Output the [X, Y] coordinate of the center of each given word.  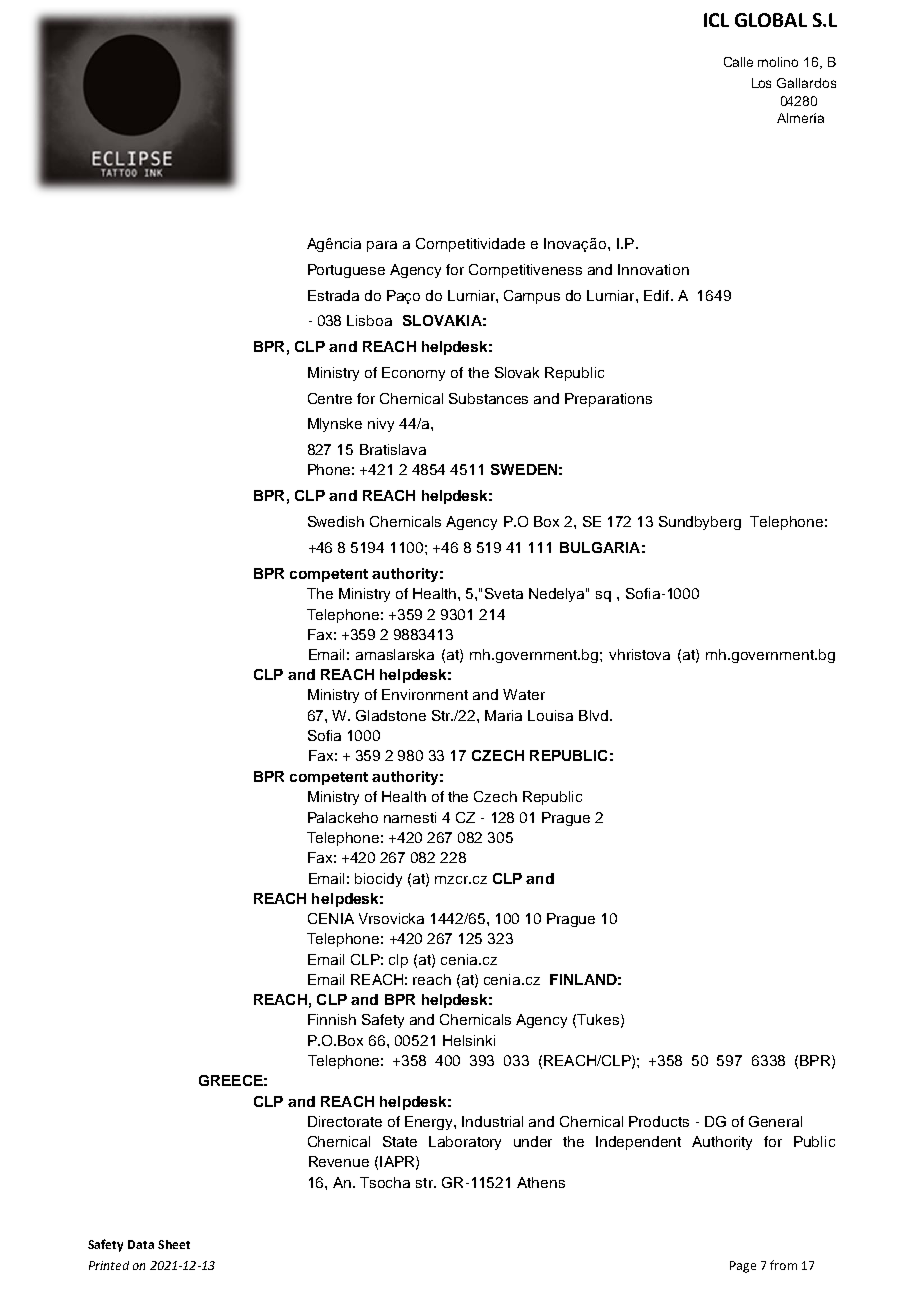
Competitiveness [525, 271]
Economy [413, 374]
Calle [738, 62]
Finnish [332, 1019]
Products [659, 1121]
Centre [330, 398]
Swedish [336, 521]
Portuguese [346, 271]
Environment [425, 694]
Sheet [174, 1244]
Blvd [593, 715]
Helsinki [469, 1040]
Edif [658, 295]
